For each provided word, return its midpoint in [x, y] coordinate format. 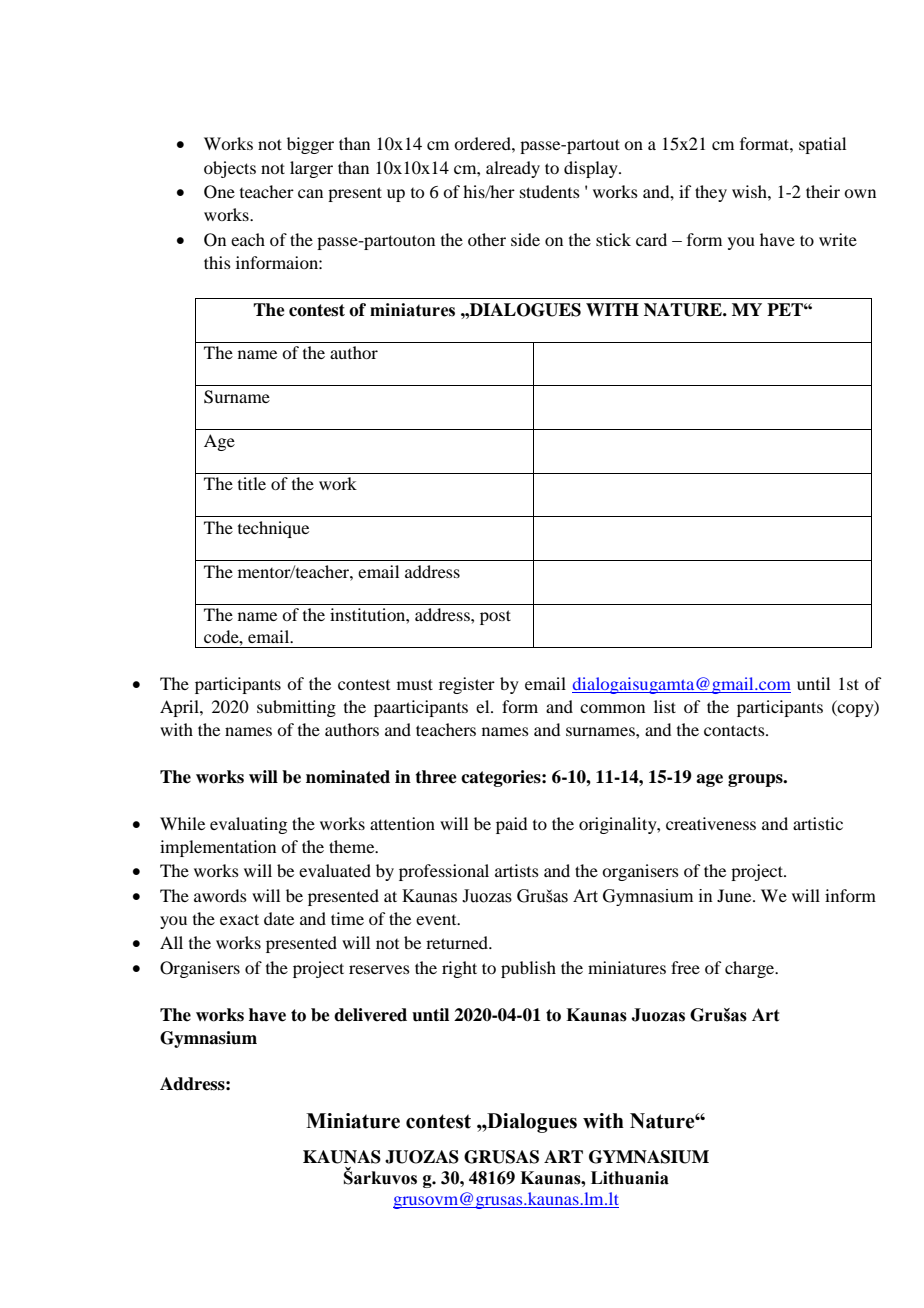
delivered [370, 1015]
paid [511, 825]
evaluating [248, 825]
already [513, 169]
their [823, 191]
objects [230, 169]
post [495, 617]
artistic [818, 823]
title [252, 483]
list [665, 706]
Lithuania [630, 1178]
